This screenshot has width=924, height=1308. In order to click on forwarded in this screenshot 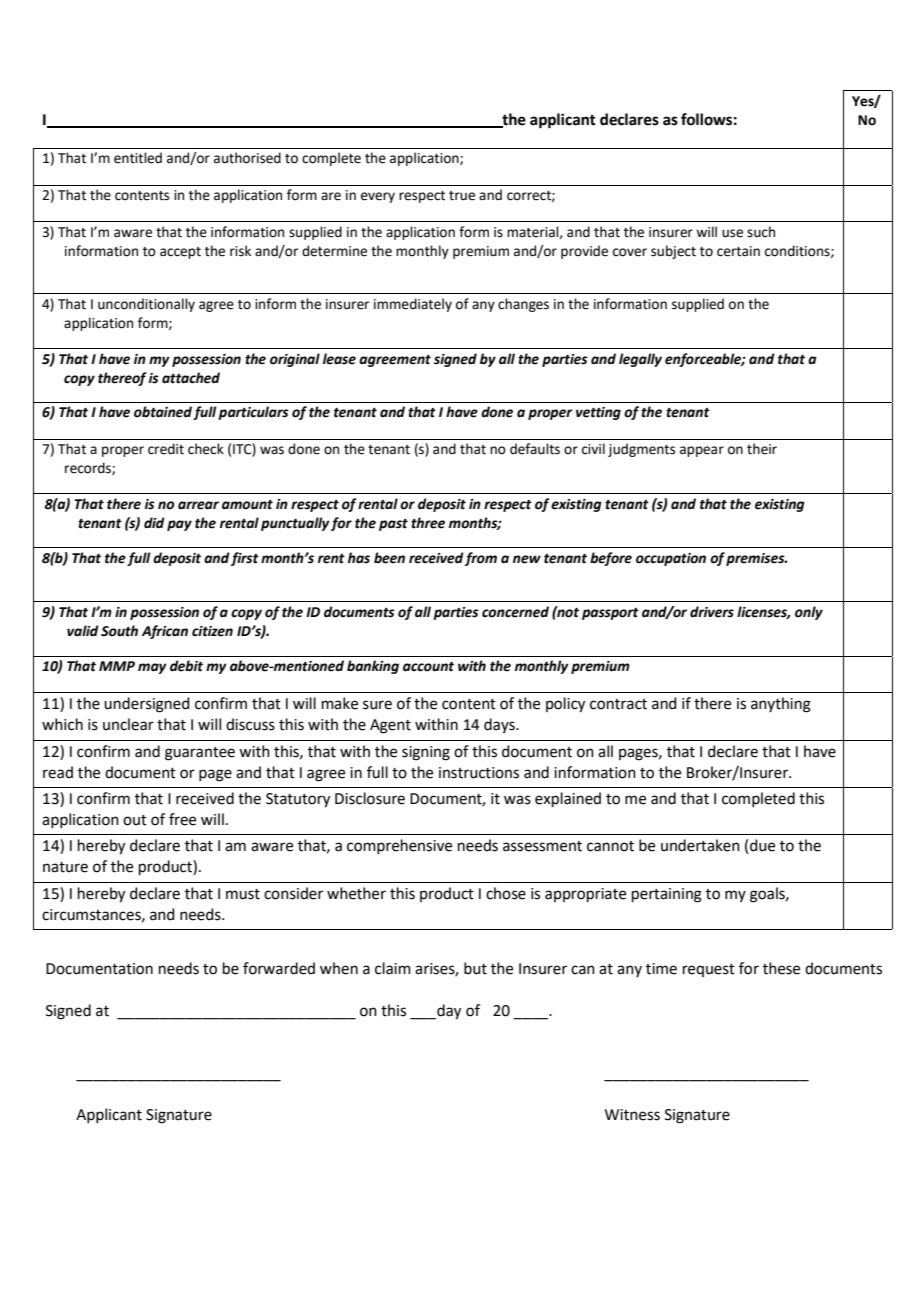, I will do `click(279, 968)`.
